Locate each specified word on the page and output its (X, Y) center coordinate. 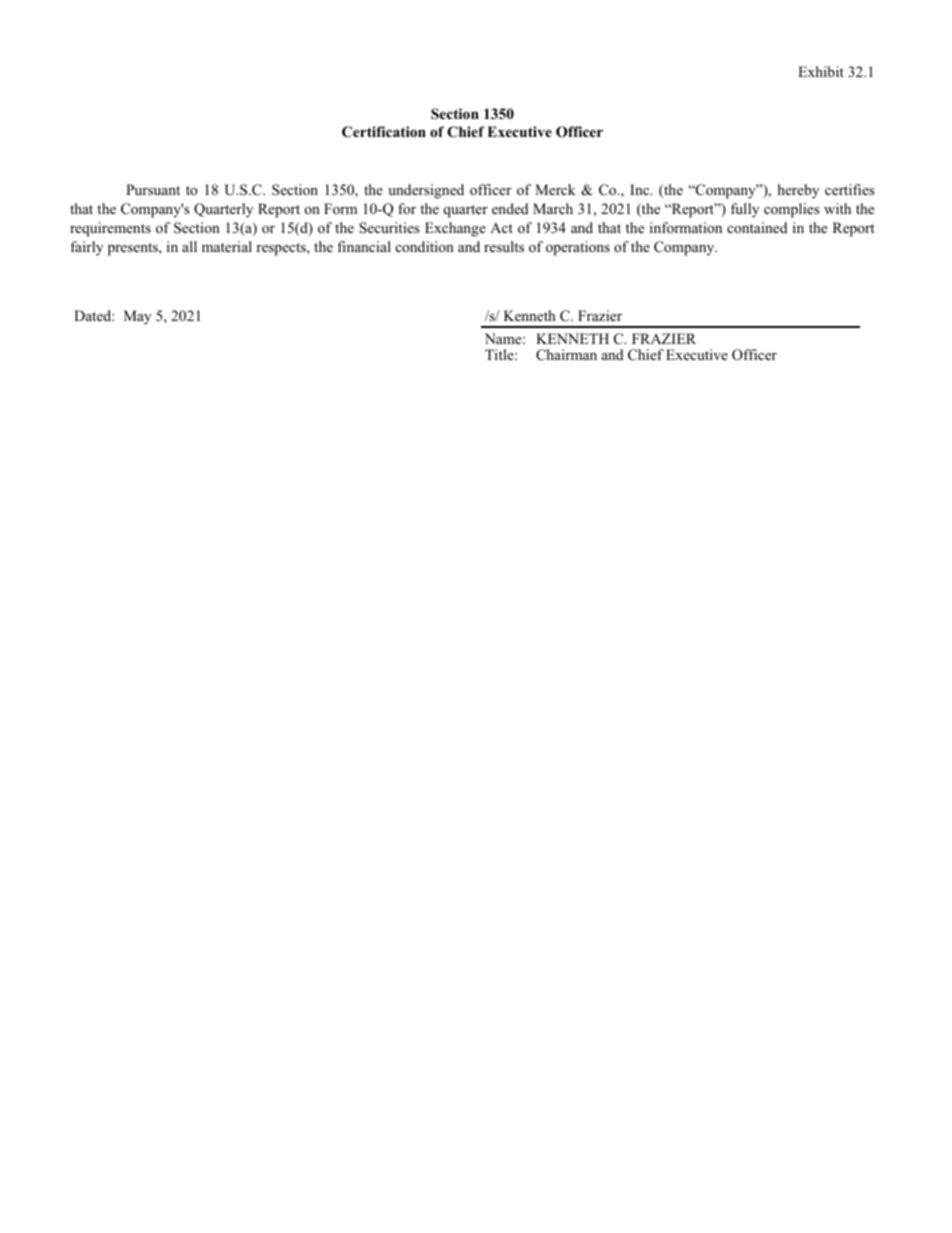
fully (745, 210)
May (137, 317)
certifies (849, 189)
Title (500, 354)
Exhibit (821, 71)
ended (510, 208)
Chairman (566, 355)
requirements (110, 229)
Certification (384, 132)
